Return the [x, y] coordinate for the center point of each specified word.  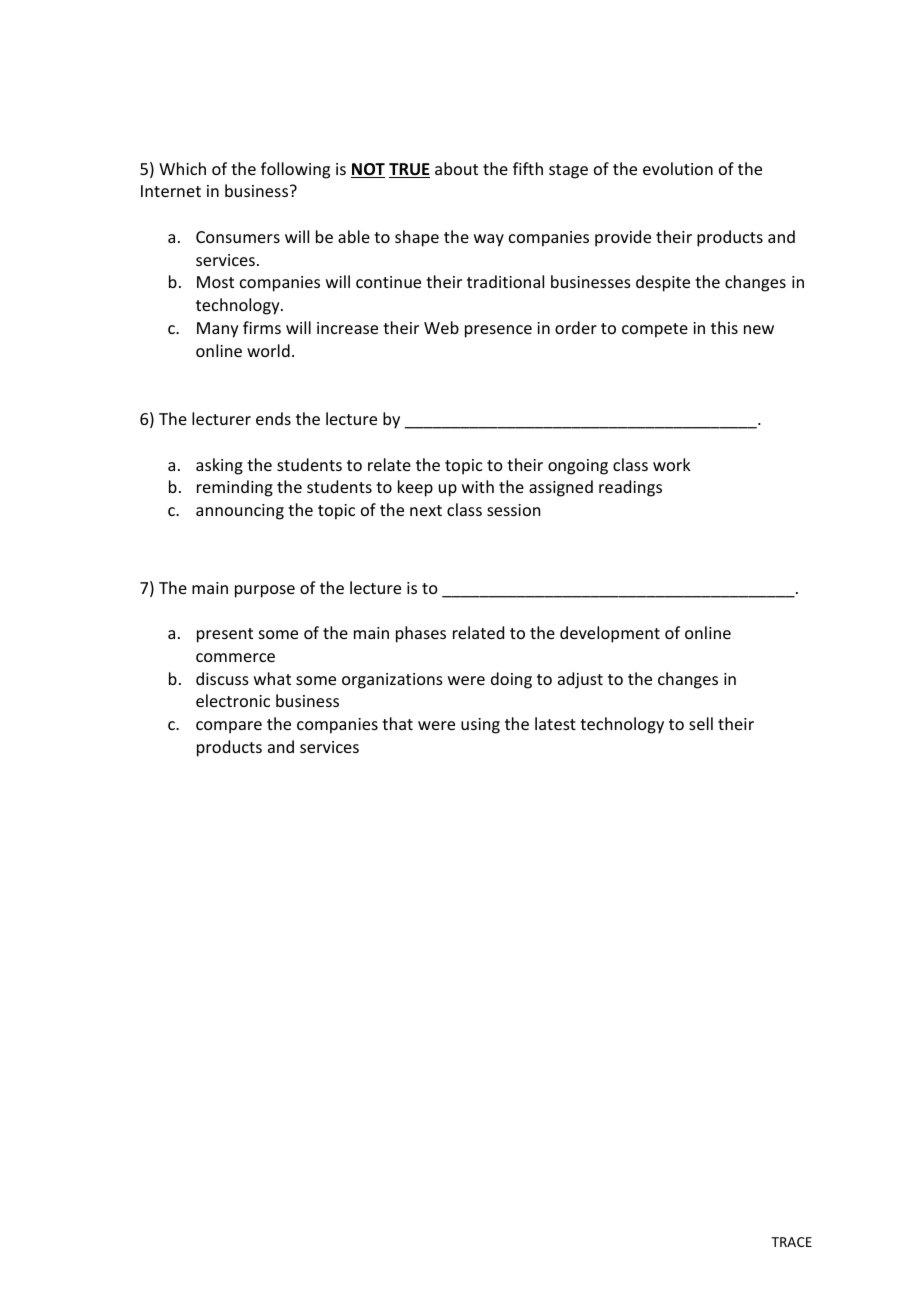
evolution [678, 168]
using [480, 726]
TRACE [791, 1242]
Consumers [238, 237]
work [672, 464]
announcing [240, 512]
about [456, 168]
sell [701, 723]
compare [229, 727]
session [513, 510]
